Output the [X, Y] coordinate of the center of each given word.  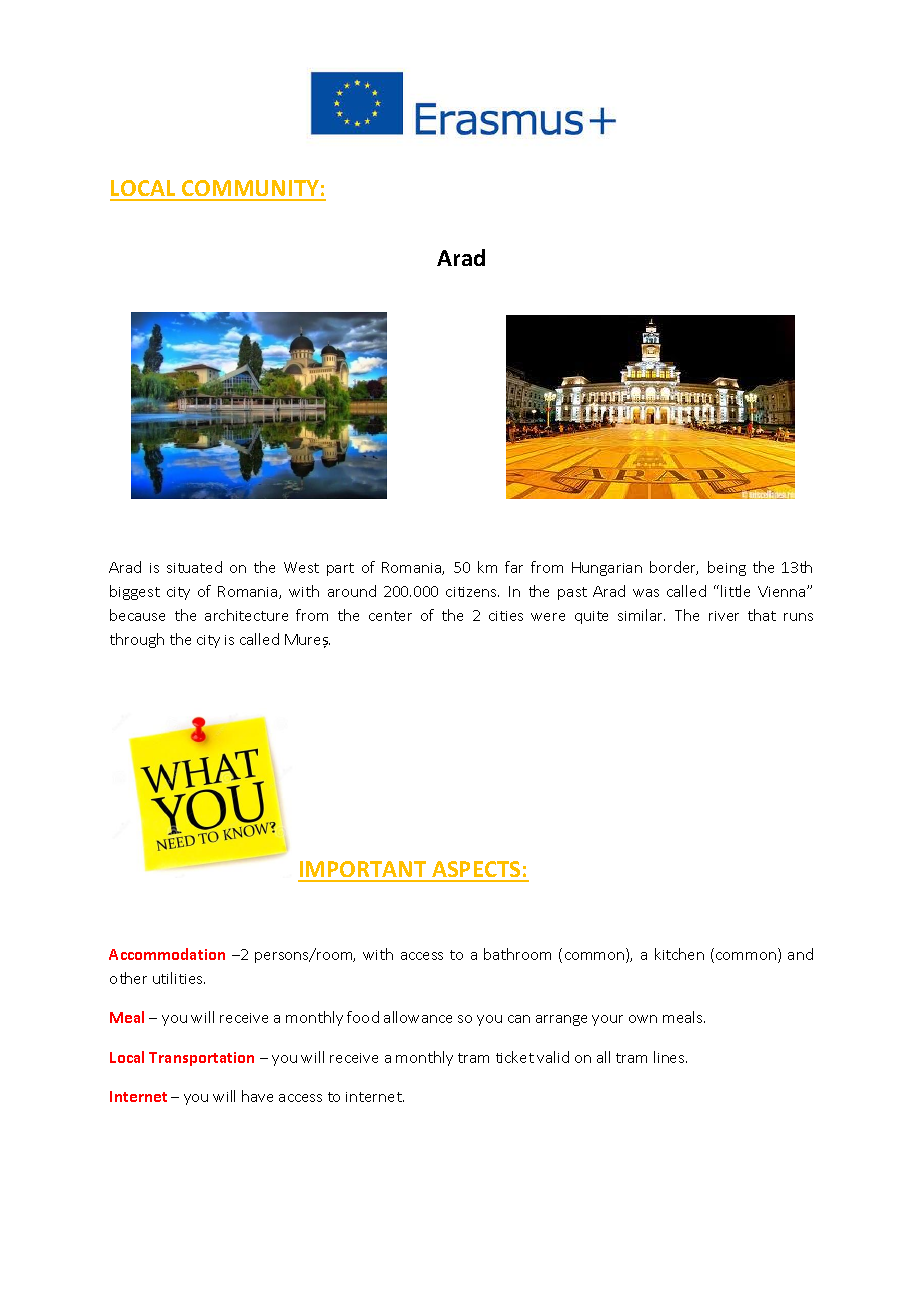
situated [194, 567]
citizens [472, 592]
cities [506, 616]
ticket [515, 1057]
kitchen [679, 954]
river [724, 616]
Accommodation [167, 954]
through [137, 640]
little [735, 591]
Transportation [201, 1059]
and [800, 954]
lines [670, 1057]
